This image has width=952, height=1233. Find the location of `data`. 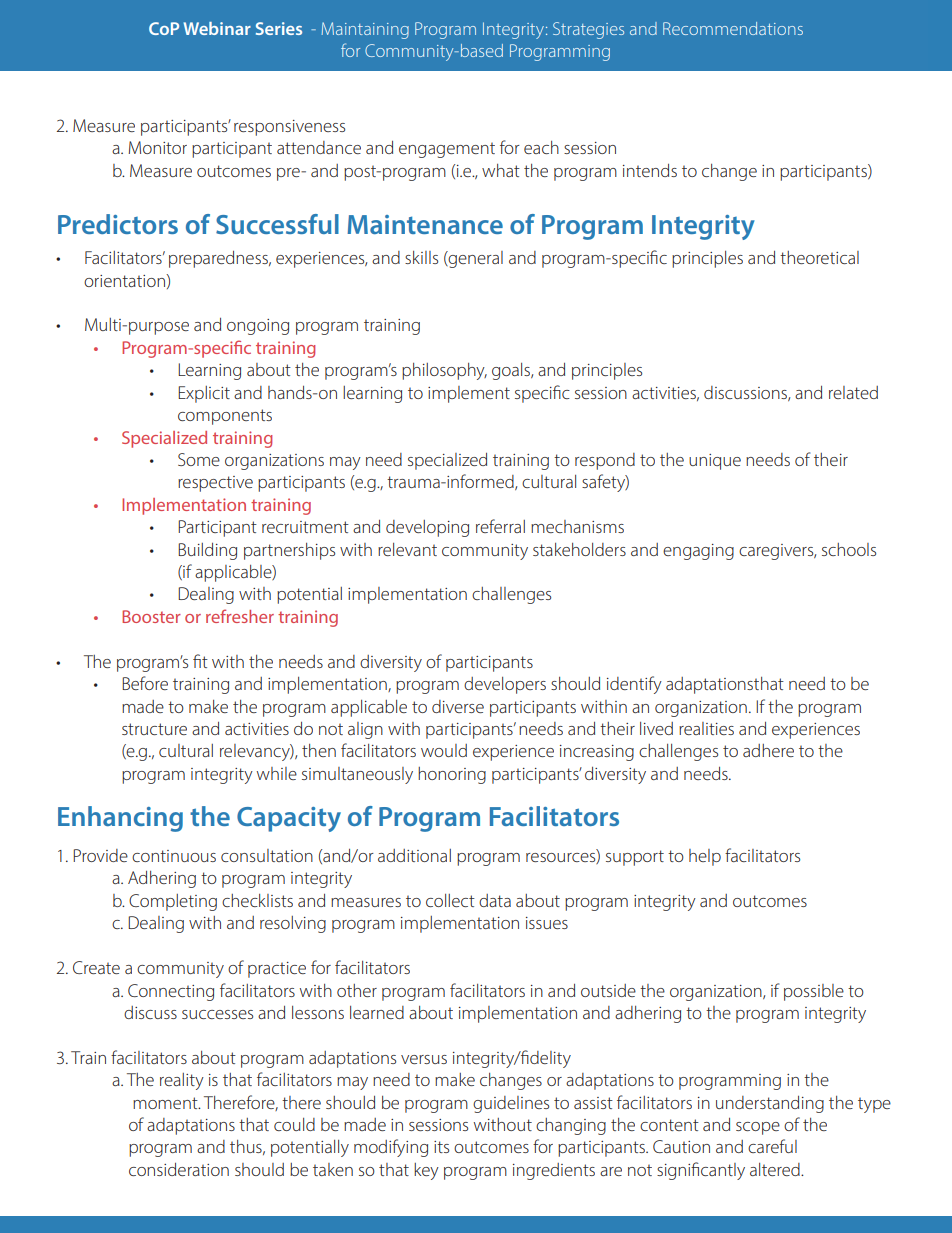

data is located at coordinates (495, 900).
